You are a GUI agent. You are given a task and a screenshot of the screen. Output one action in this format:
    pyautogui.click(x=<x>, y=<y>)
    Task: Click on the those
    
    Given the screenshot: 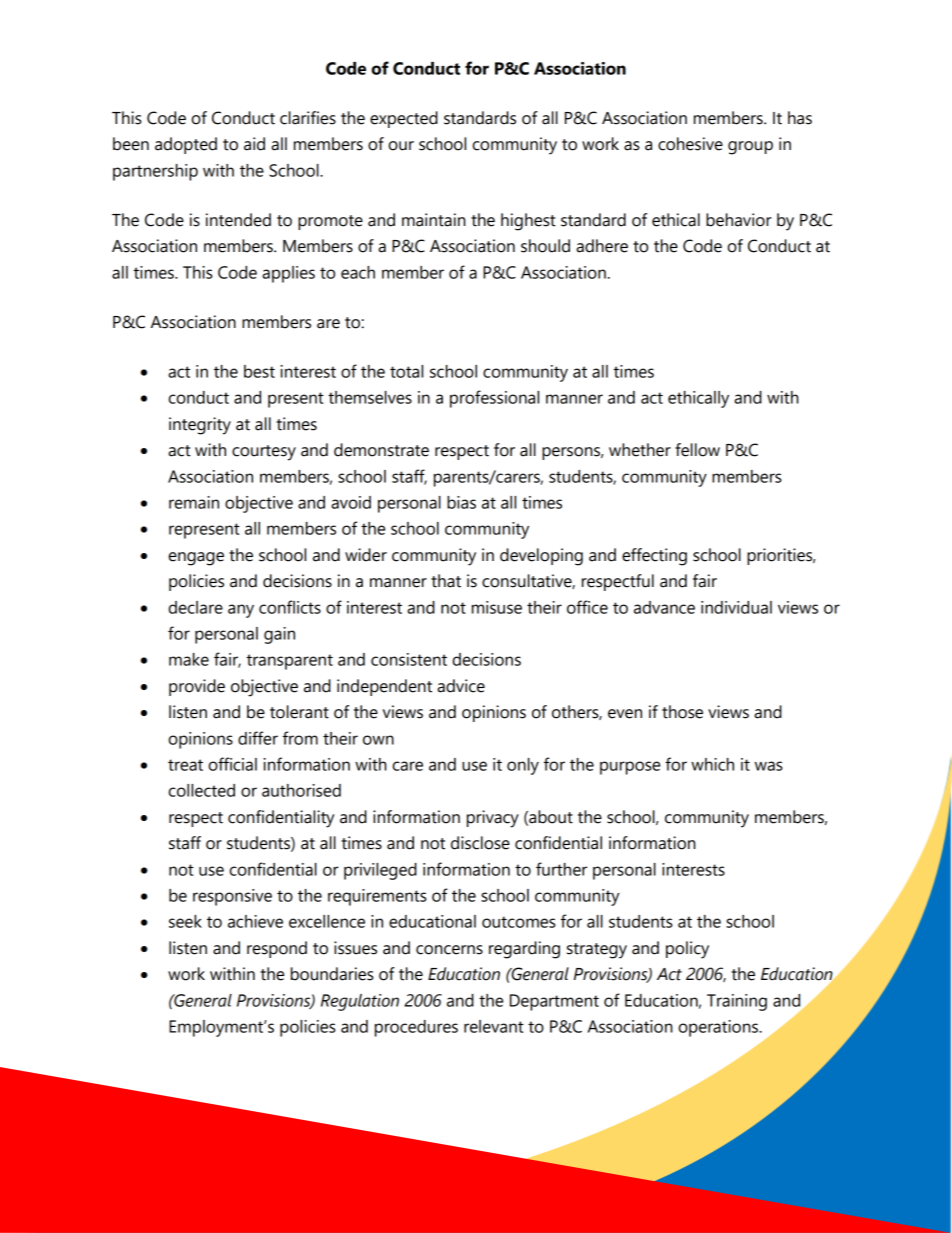 What is the action you would take?
    pyautogui.click(x=682, y=712)
